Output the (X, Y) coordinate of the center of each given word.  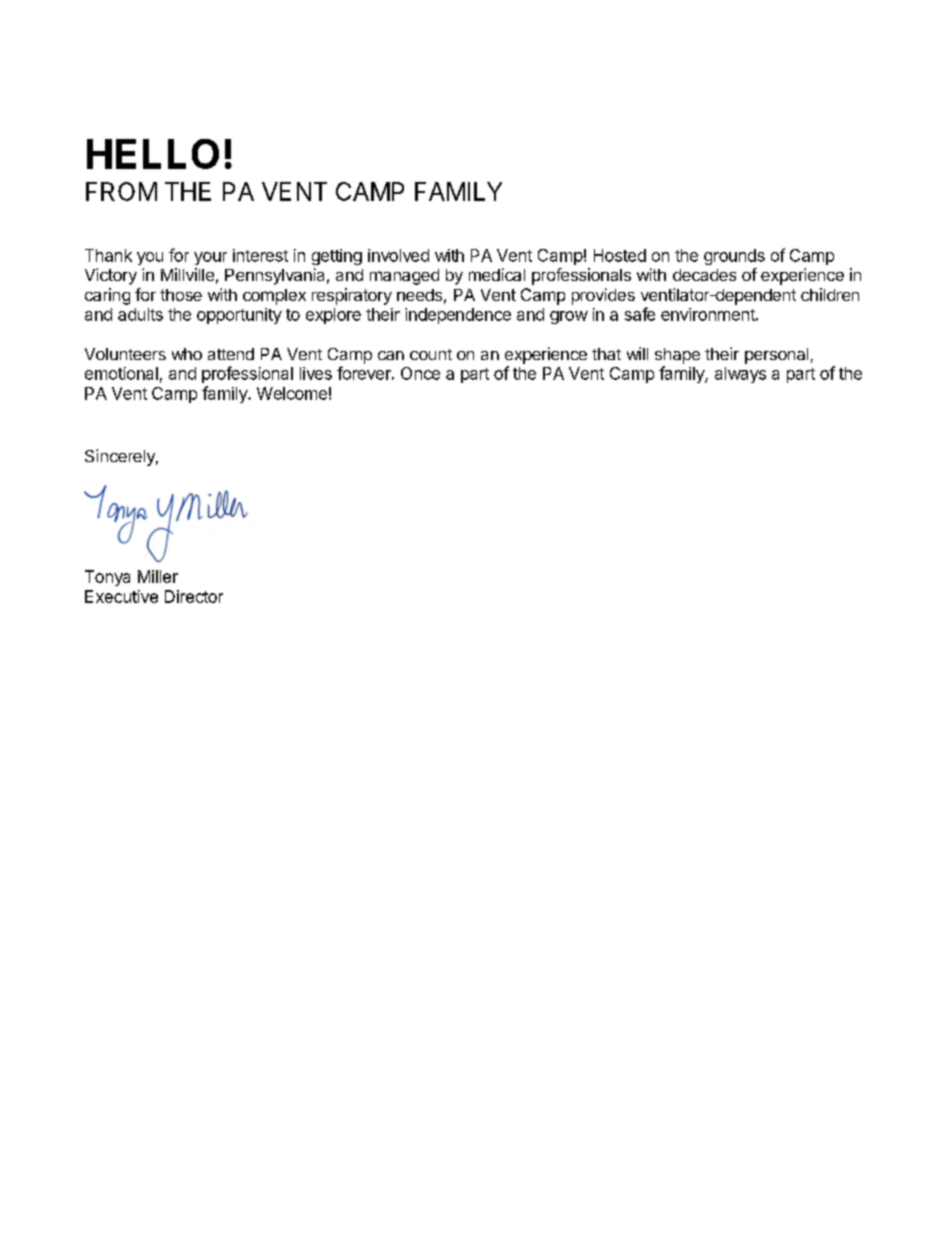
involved (398, 255)
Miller (158, 576)
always (740, 375)
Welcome (292, 393)
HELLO (153, 154)
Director (194, 596)
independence (458, 316)
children (830, 294)
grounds (734, 257)
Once (420, 373)
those (181, 295)
